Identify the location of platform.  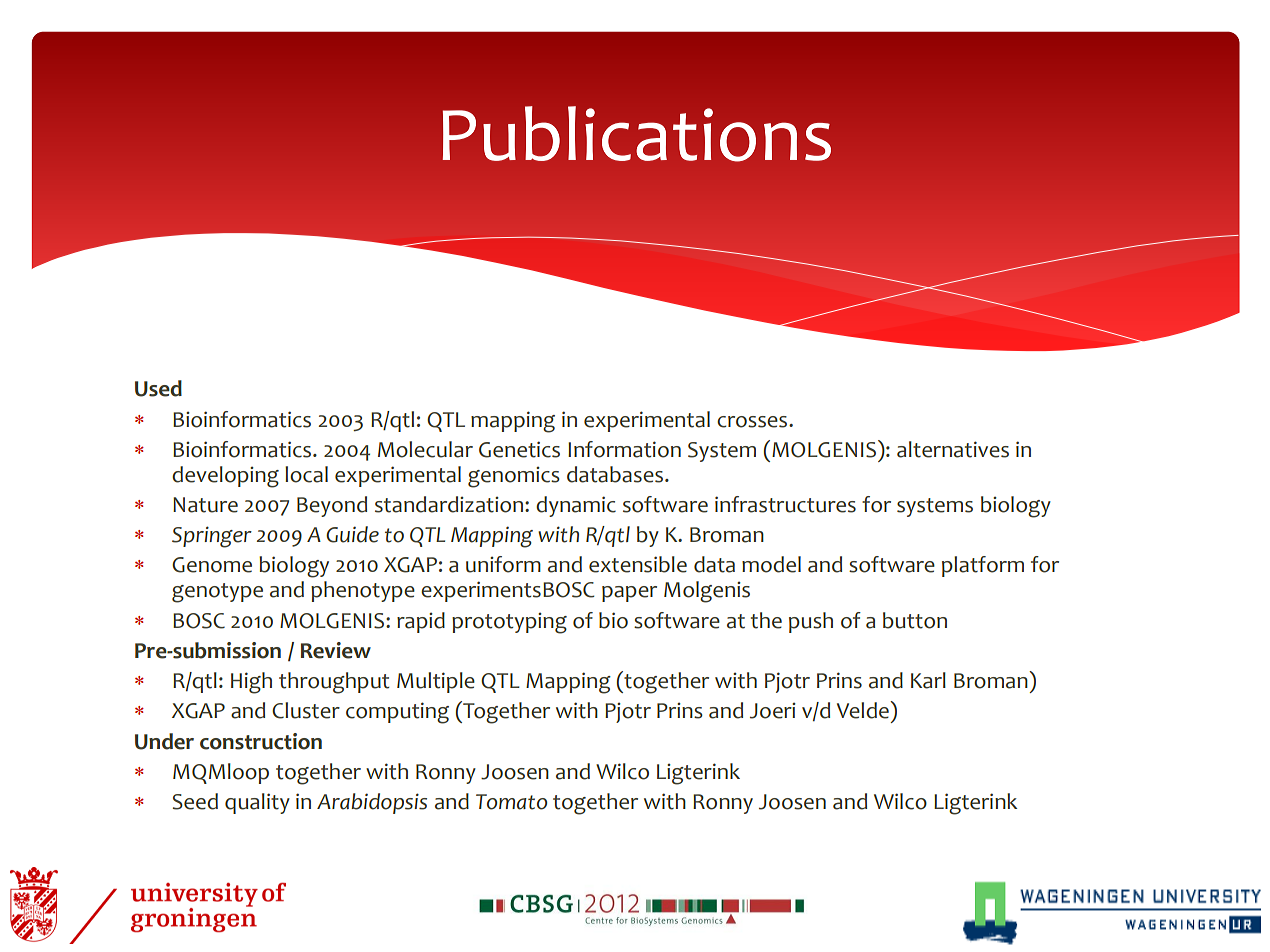
(983, 566).
